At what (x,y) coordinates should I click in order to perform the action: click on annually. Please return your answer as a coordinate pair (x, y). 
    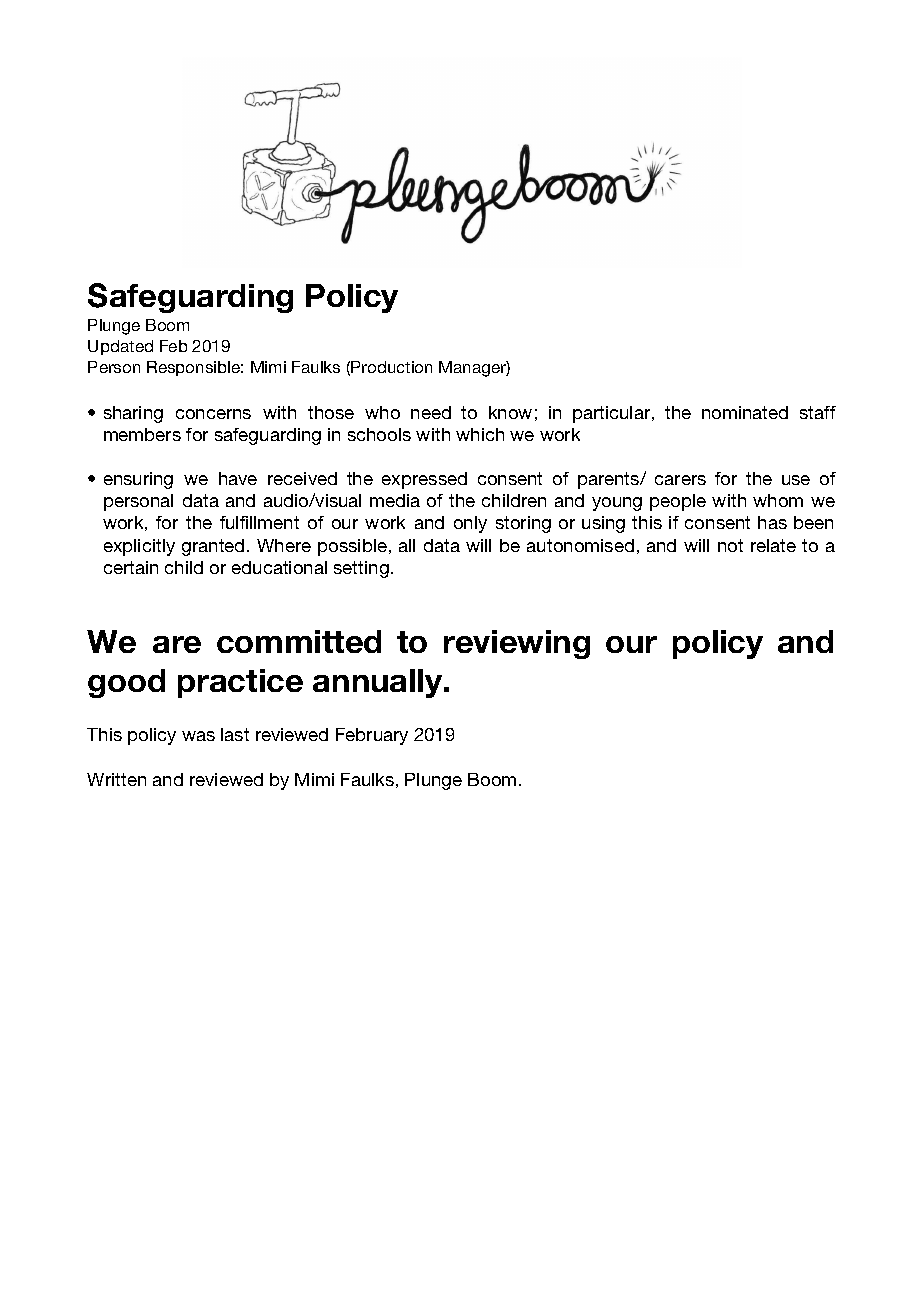
    Looking at the image, I should click on (377, 683).
